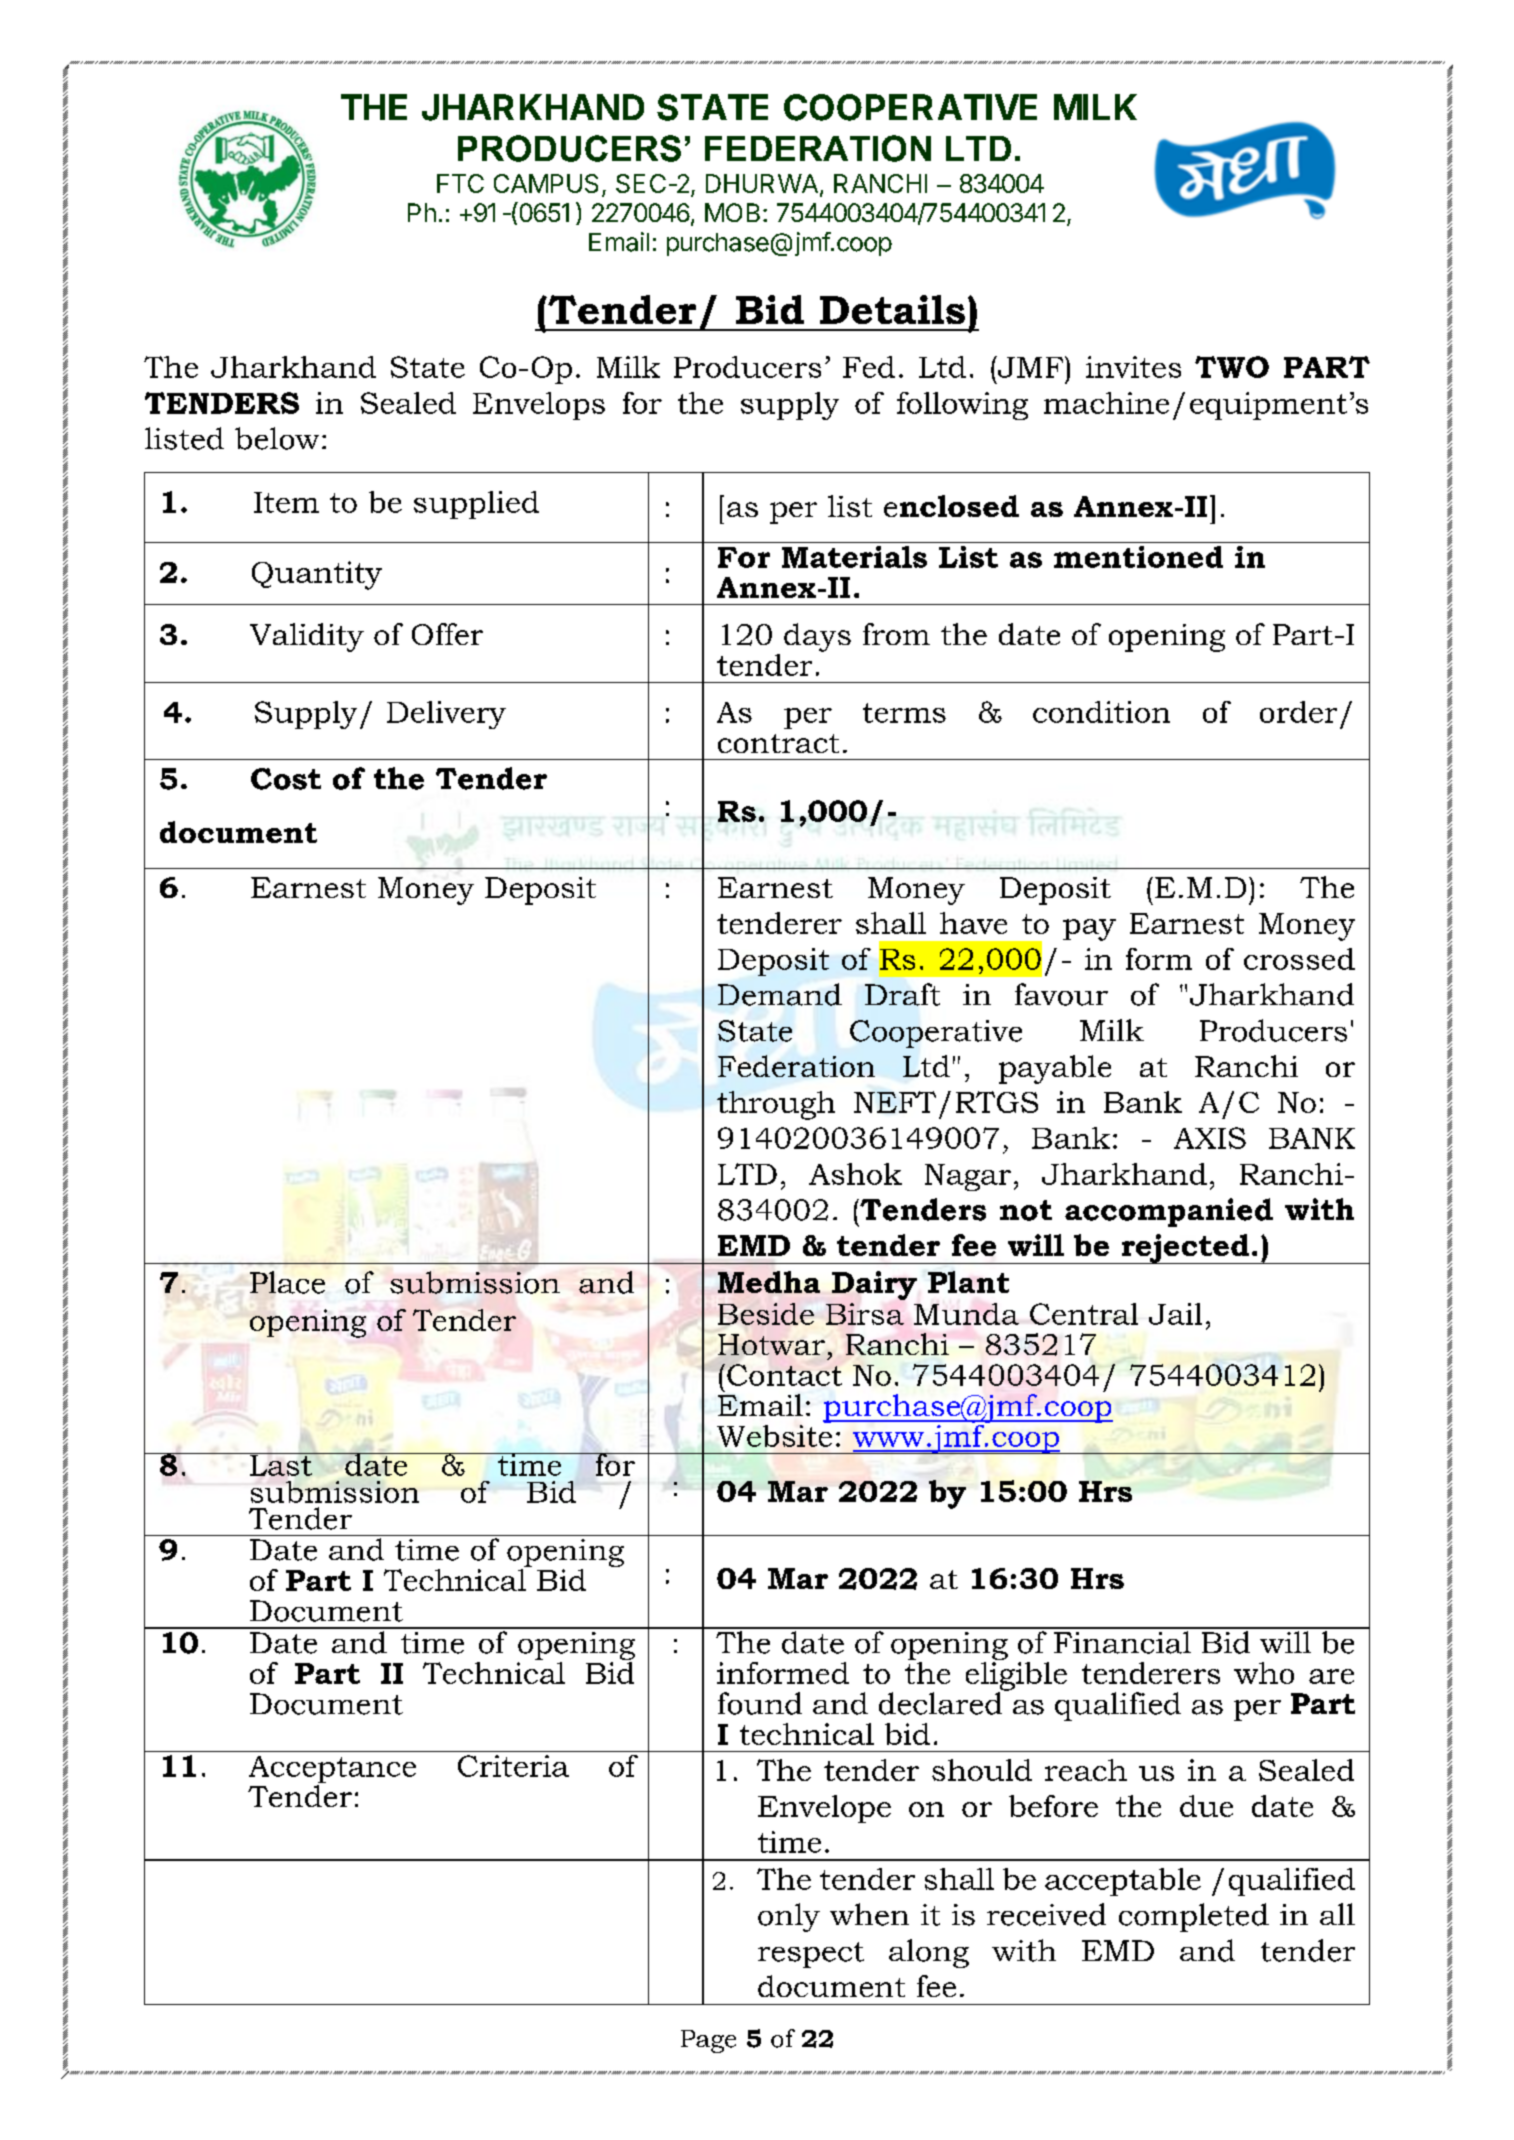 The height and width of the page is (2140, 1514). What do you see at coordinates (513, 1766) in the page?
I see `Criteria` at bounding box center [513, 1766].
